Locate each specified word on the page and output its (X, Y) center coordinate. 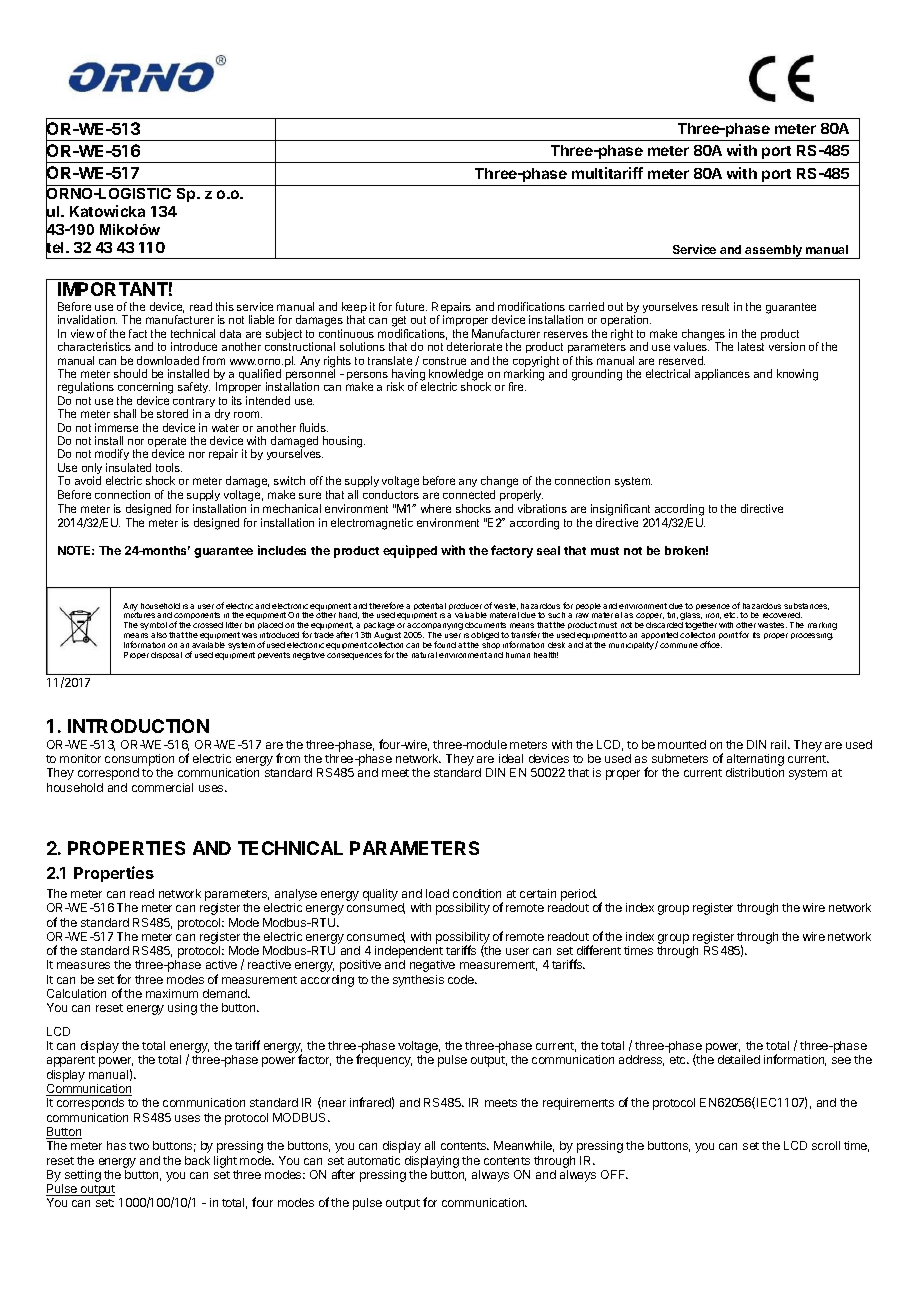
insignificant (620, 510)
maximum (172, 993)
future (411, 306)
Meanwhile (524, 1146)
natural (424, 655)
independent (409, 953)
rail (780, 744)
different (599, 950)
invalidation (87, 319)
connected (469, 494)
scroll (826, 1145)
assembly (774, 252)
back (197, 1160)
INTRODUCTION (138, 726)
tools (169, 467)
